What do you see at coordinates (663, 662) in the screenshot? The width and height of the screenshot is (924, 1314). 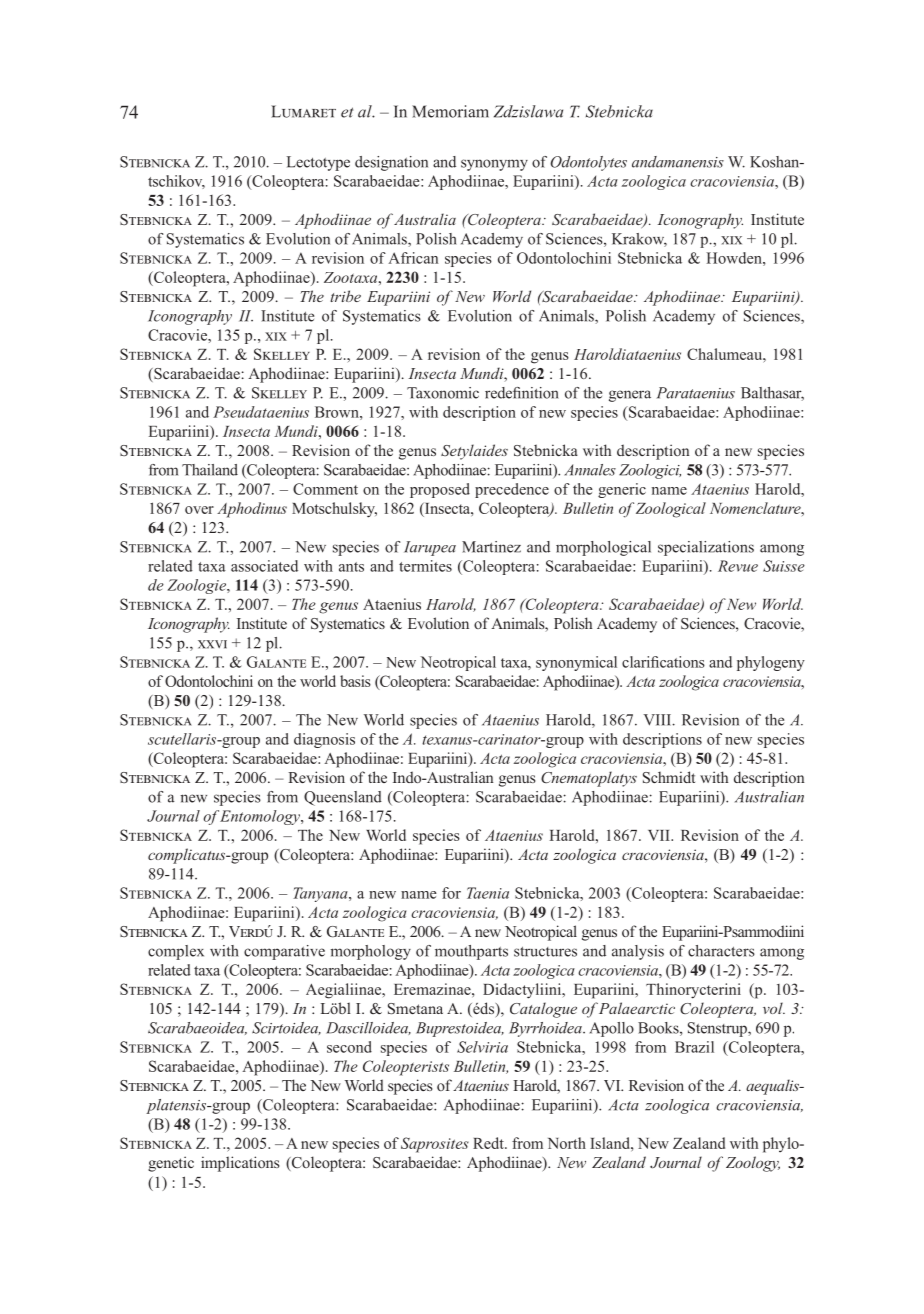 I see `clarifications` at bounding box center [663, 662].
